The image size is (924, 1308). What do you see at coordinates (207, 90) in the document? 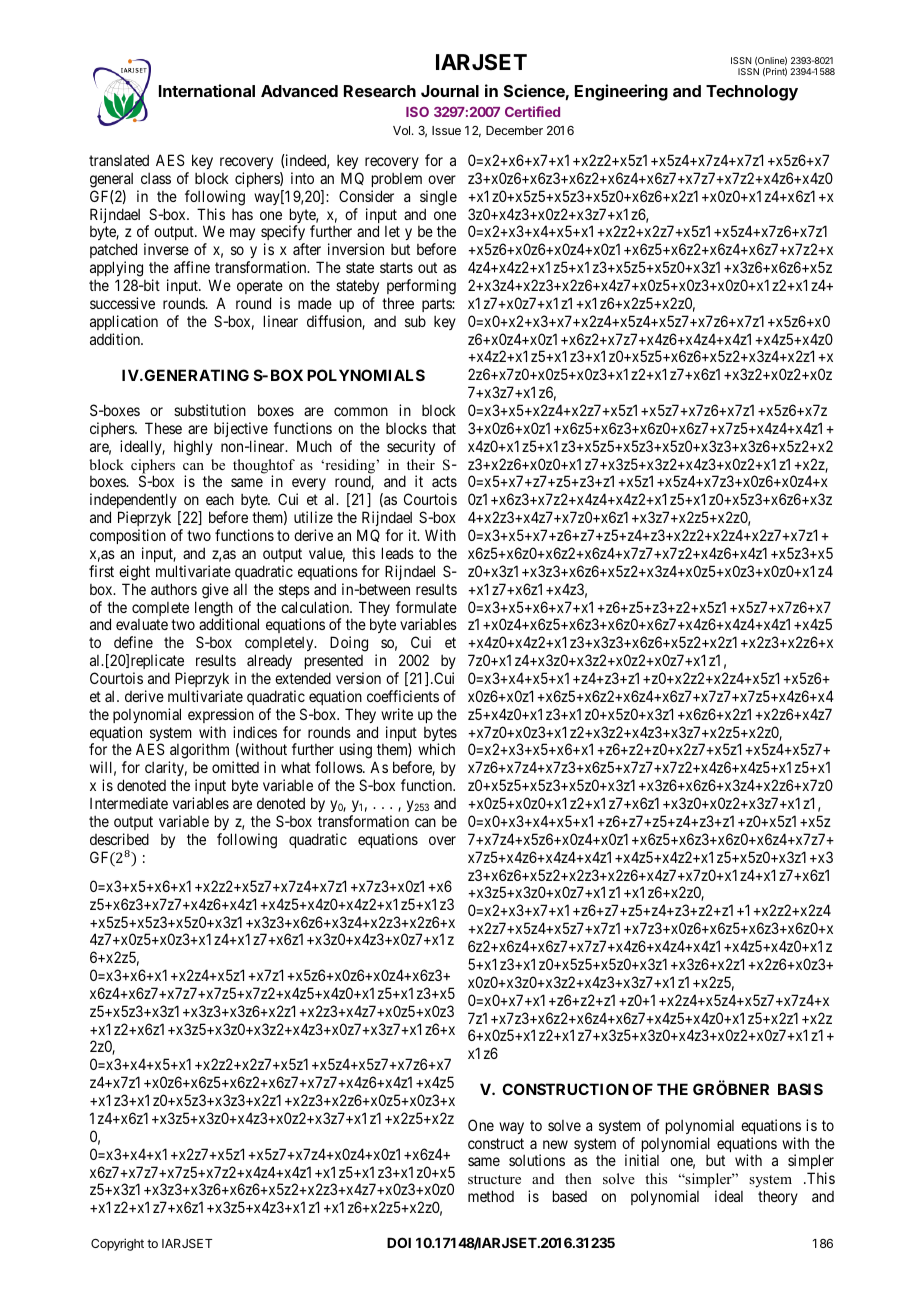
I see `International` at bounding box center [207, 90].
